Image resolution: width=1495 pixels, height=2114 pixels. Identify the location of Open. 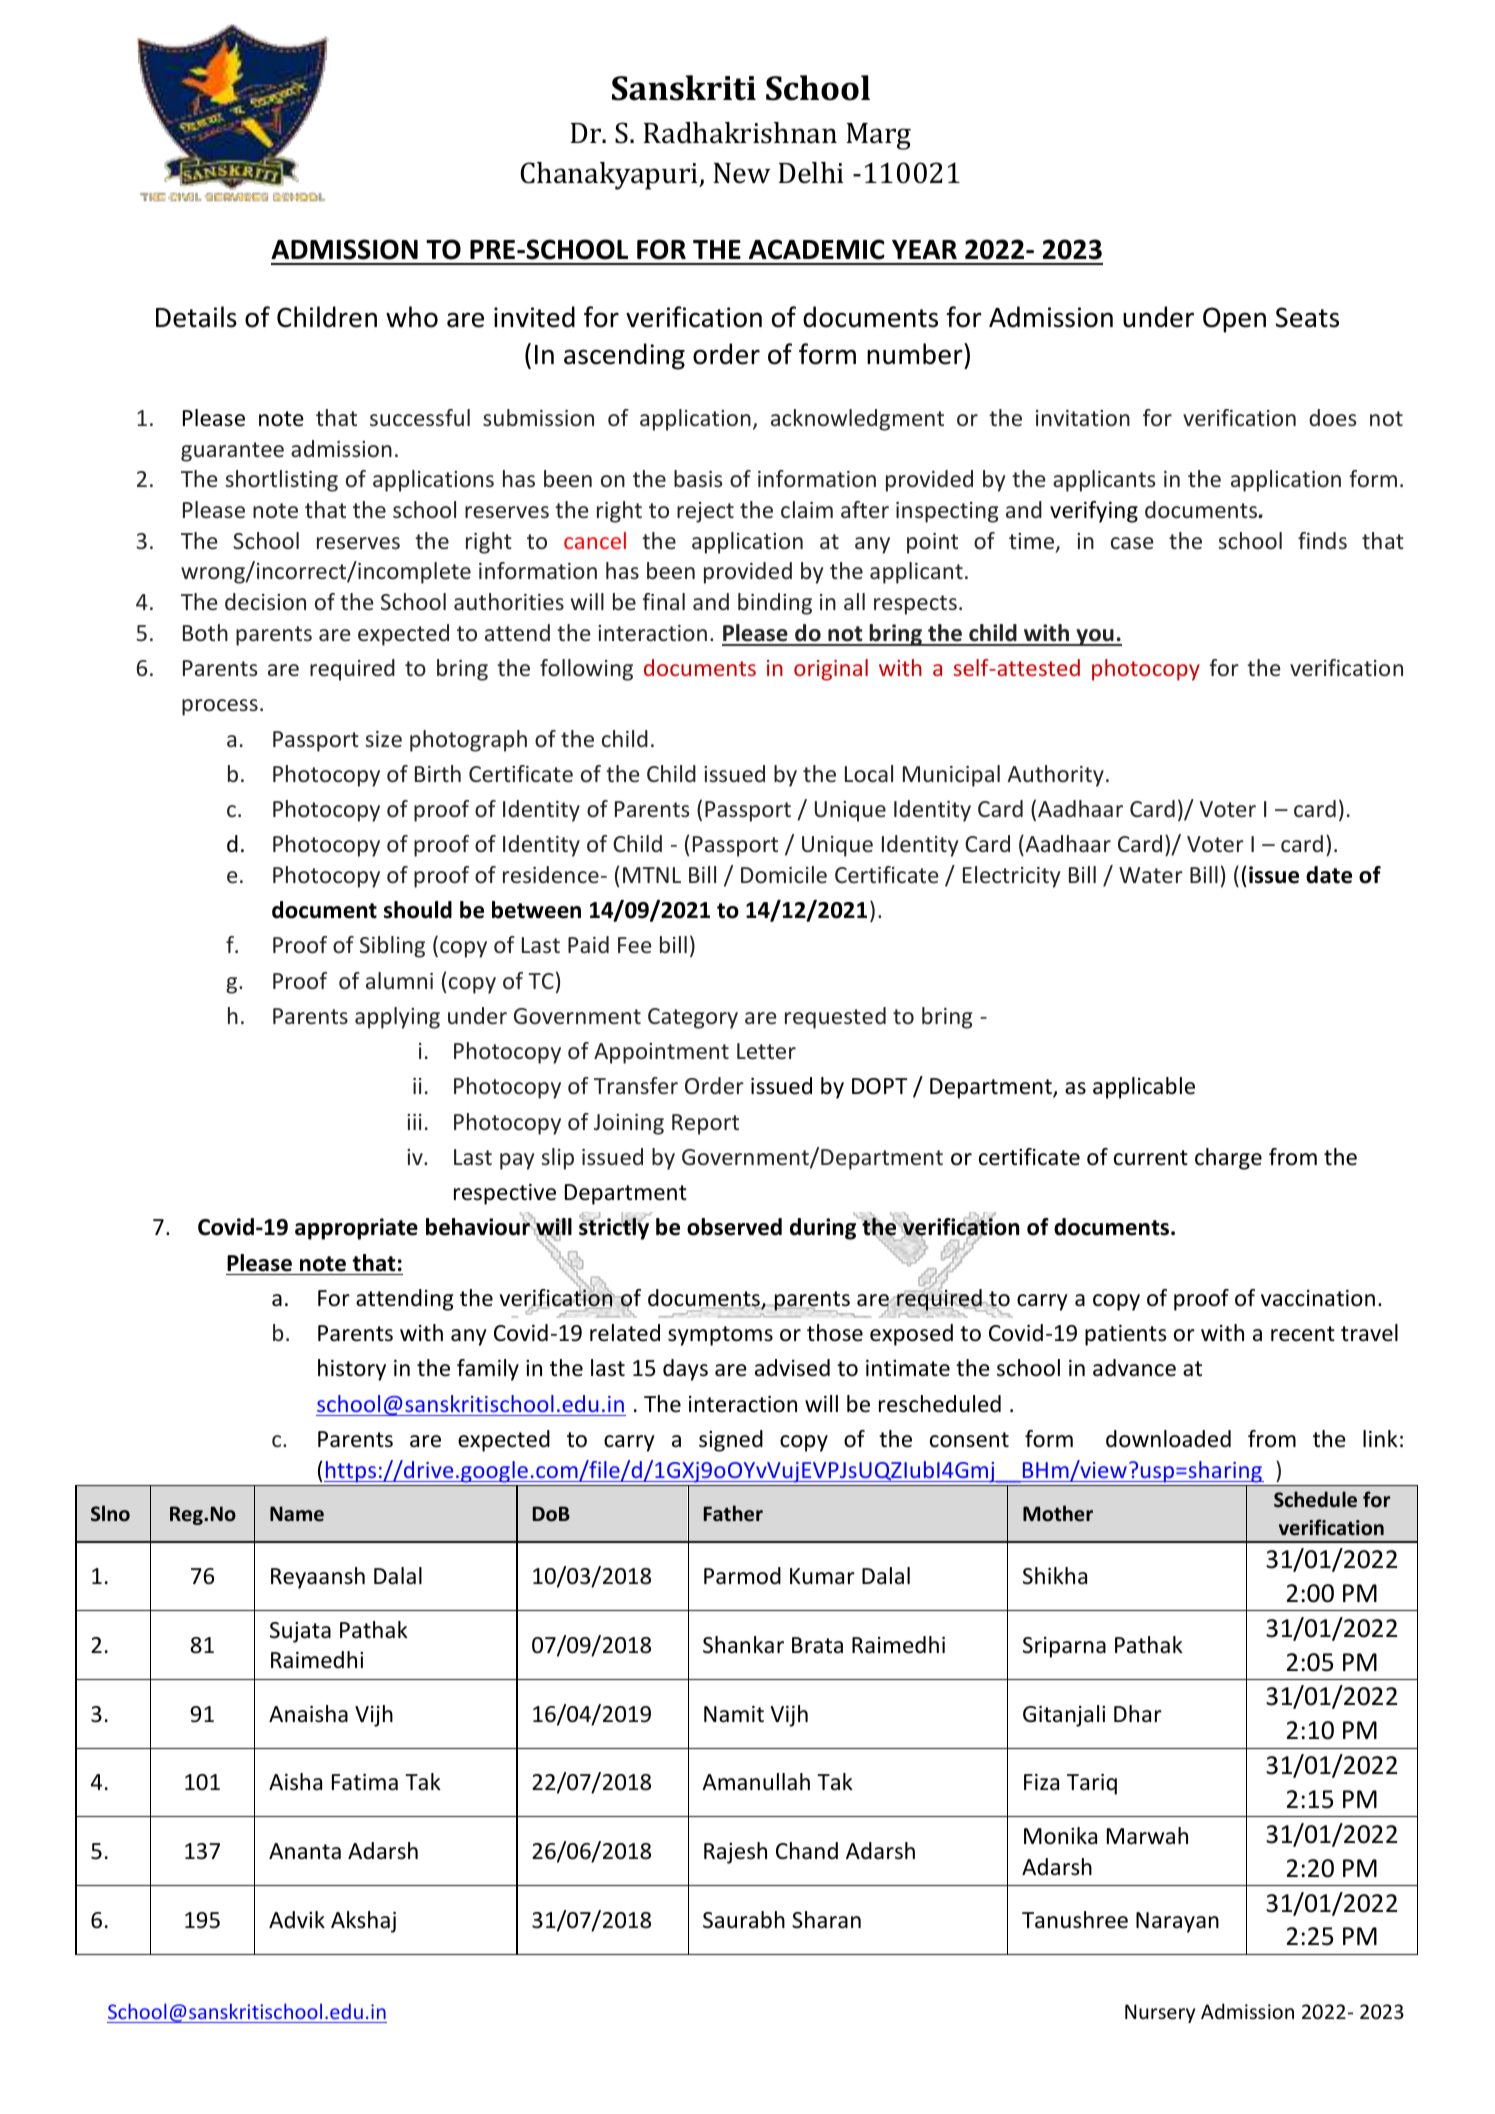
(1234, 320).
